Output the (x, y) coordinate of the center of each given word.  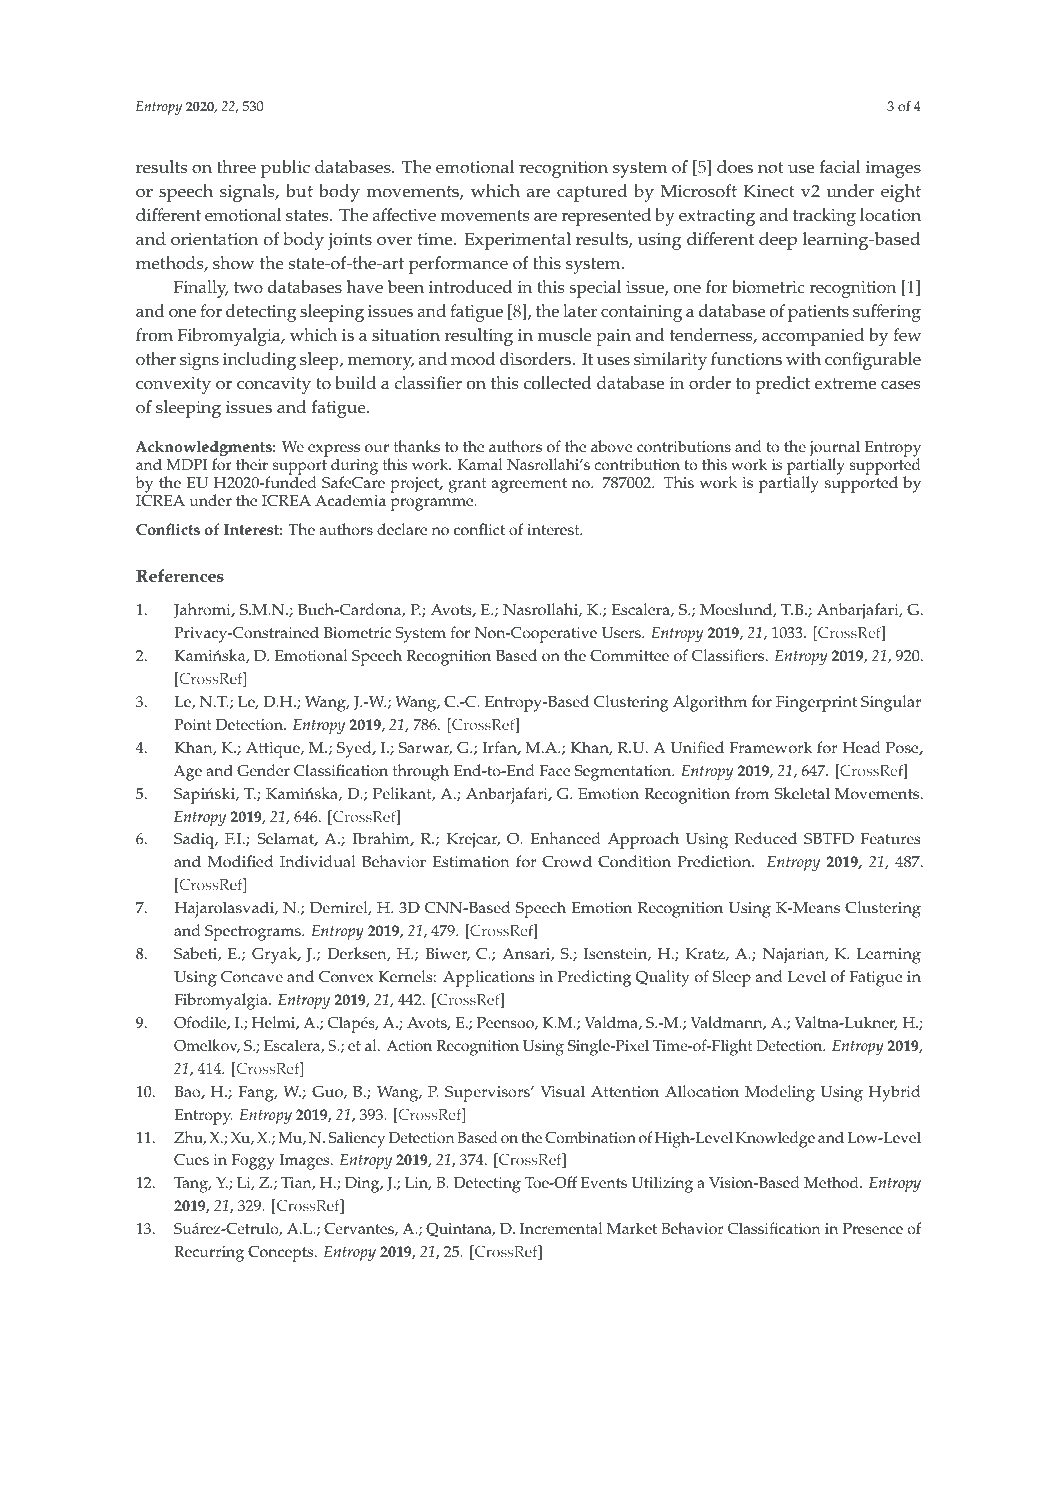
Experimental (517, 241)
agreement (529, 485)
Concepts (282, 1253)
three (236, 167)
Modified (240, 861)
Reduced (766, 838)
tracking (824, 217)
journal (834, 450)
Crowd (567, 861)
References (180, 576)
